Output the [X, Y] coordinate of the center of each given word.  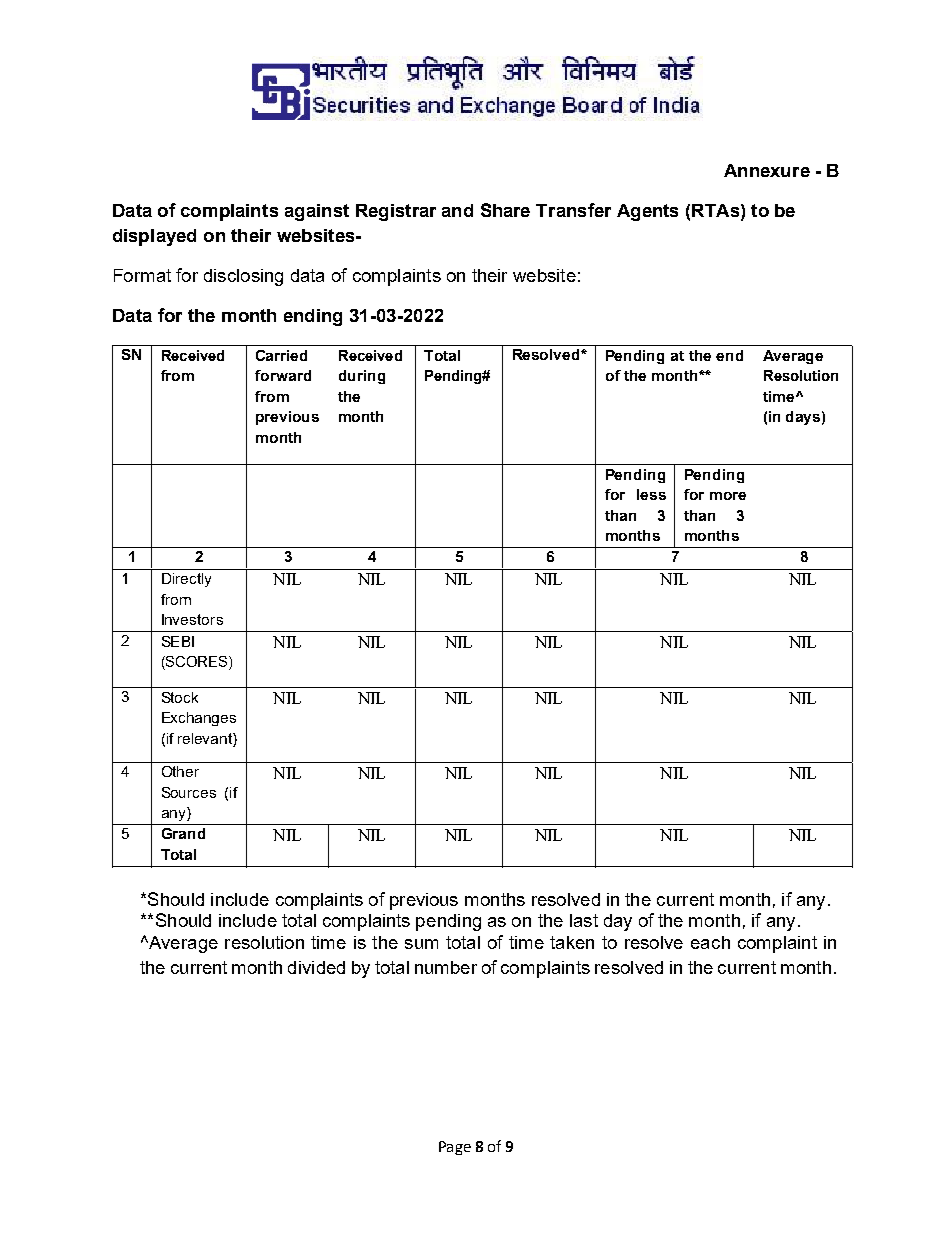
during [362, 377]
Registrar [396, 212]
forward [283, 375]
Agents [647, 212]
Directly [186, 580]
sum [421, 944]
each [710, 942]
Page [455, 1148]
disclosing [243, 277]
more [728, 496]
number [446, 967]
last [584, 920]
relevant [206, 738]
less [651, 494]
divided [316, 967]
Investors [192, 619]
